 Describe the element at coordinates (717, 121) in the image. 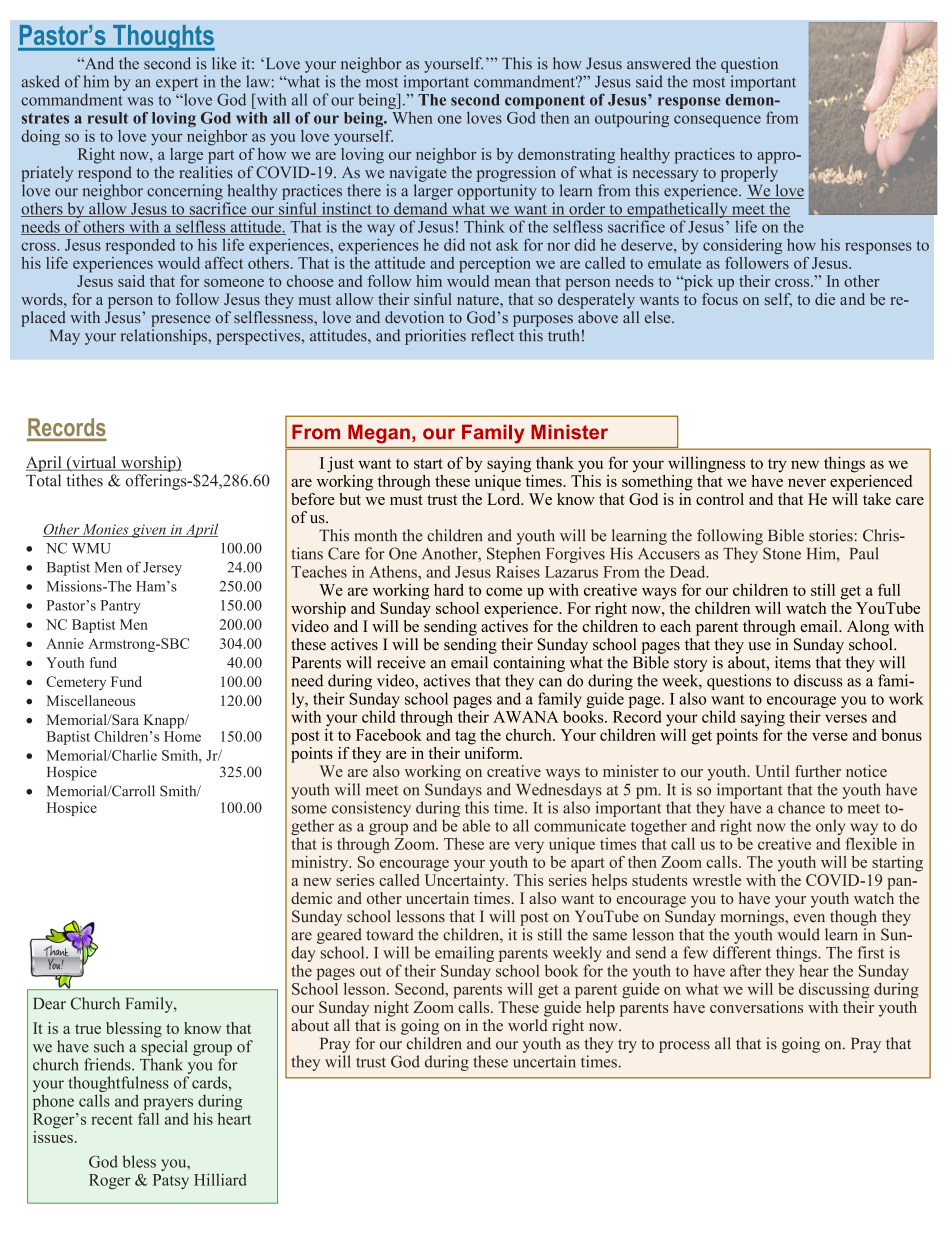

I see `consequence` at that location.
